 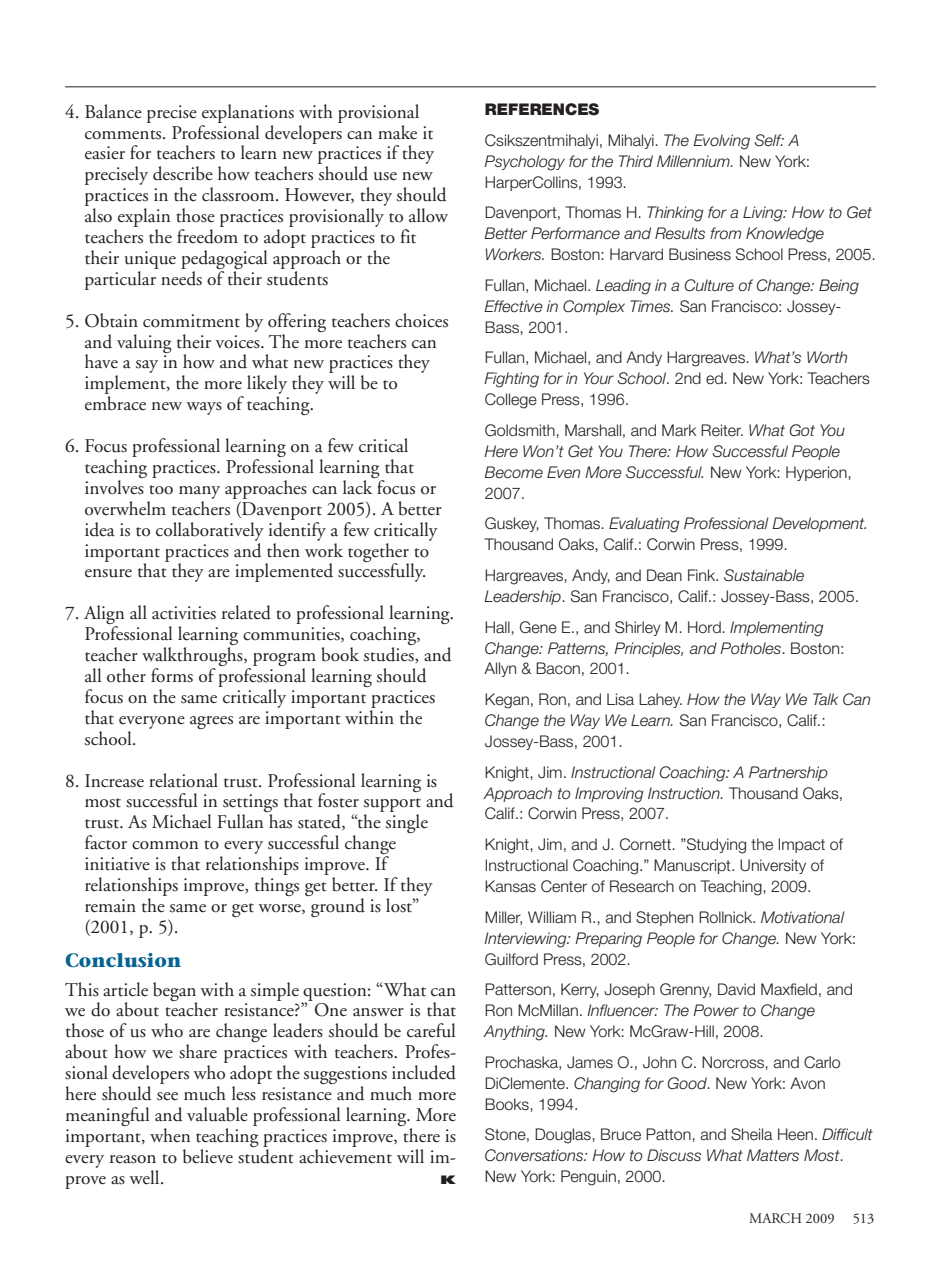 What do you see at coordinates (500, 669) in the screenshot?
I see `Allyn` at bounding box center [500, 669].
